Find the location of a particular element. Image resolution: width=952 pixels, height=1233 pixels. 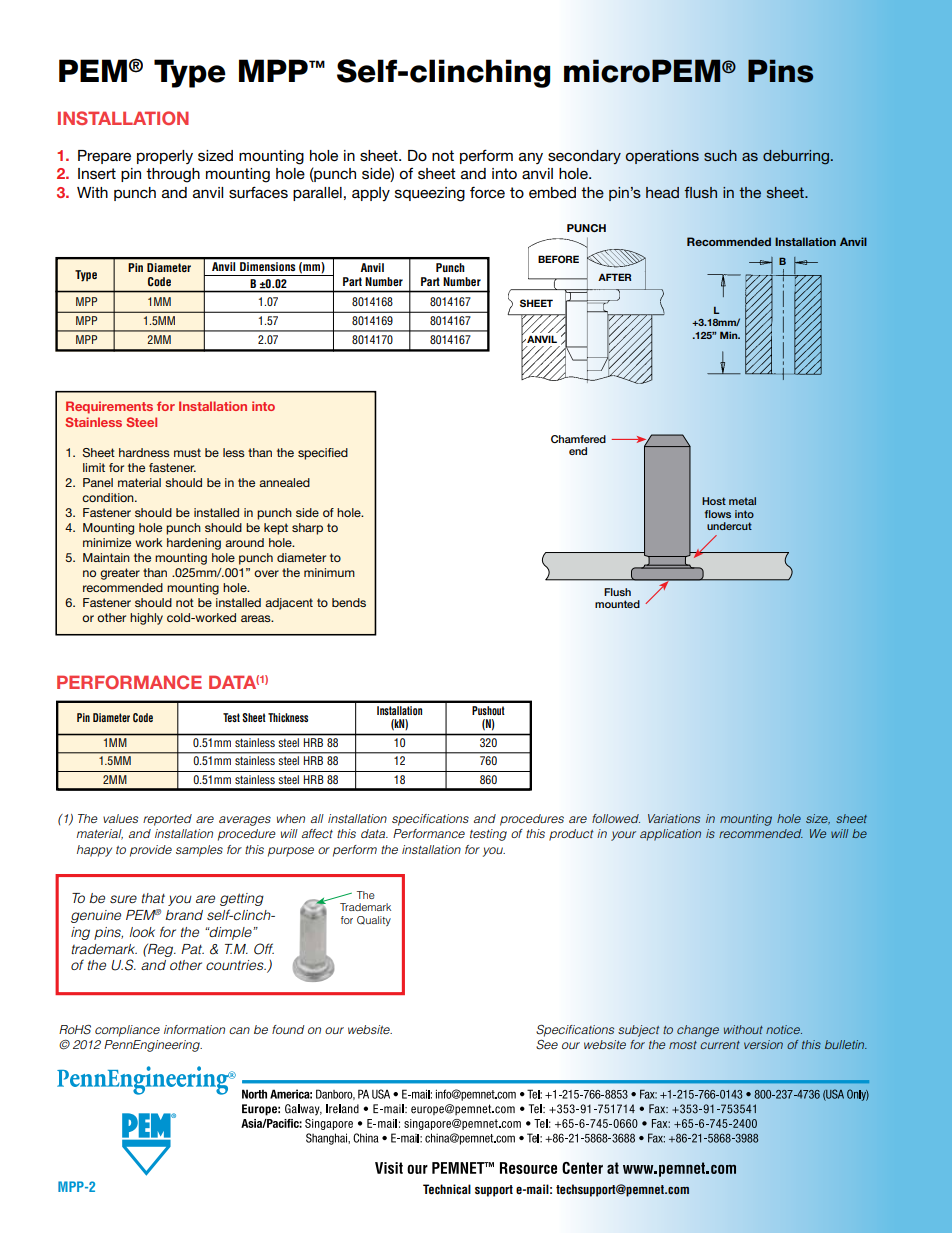

mounted is located at coordinates (617, 604).
